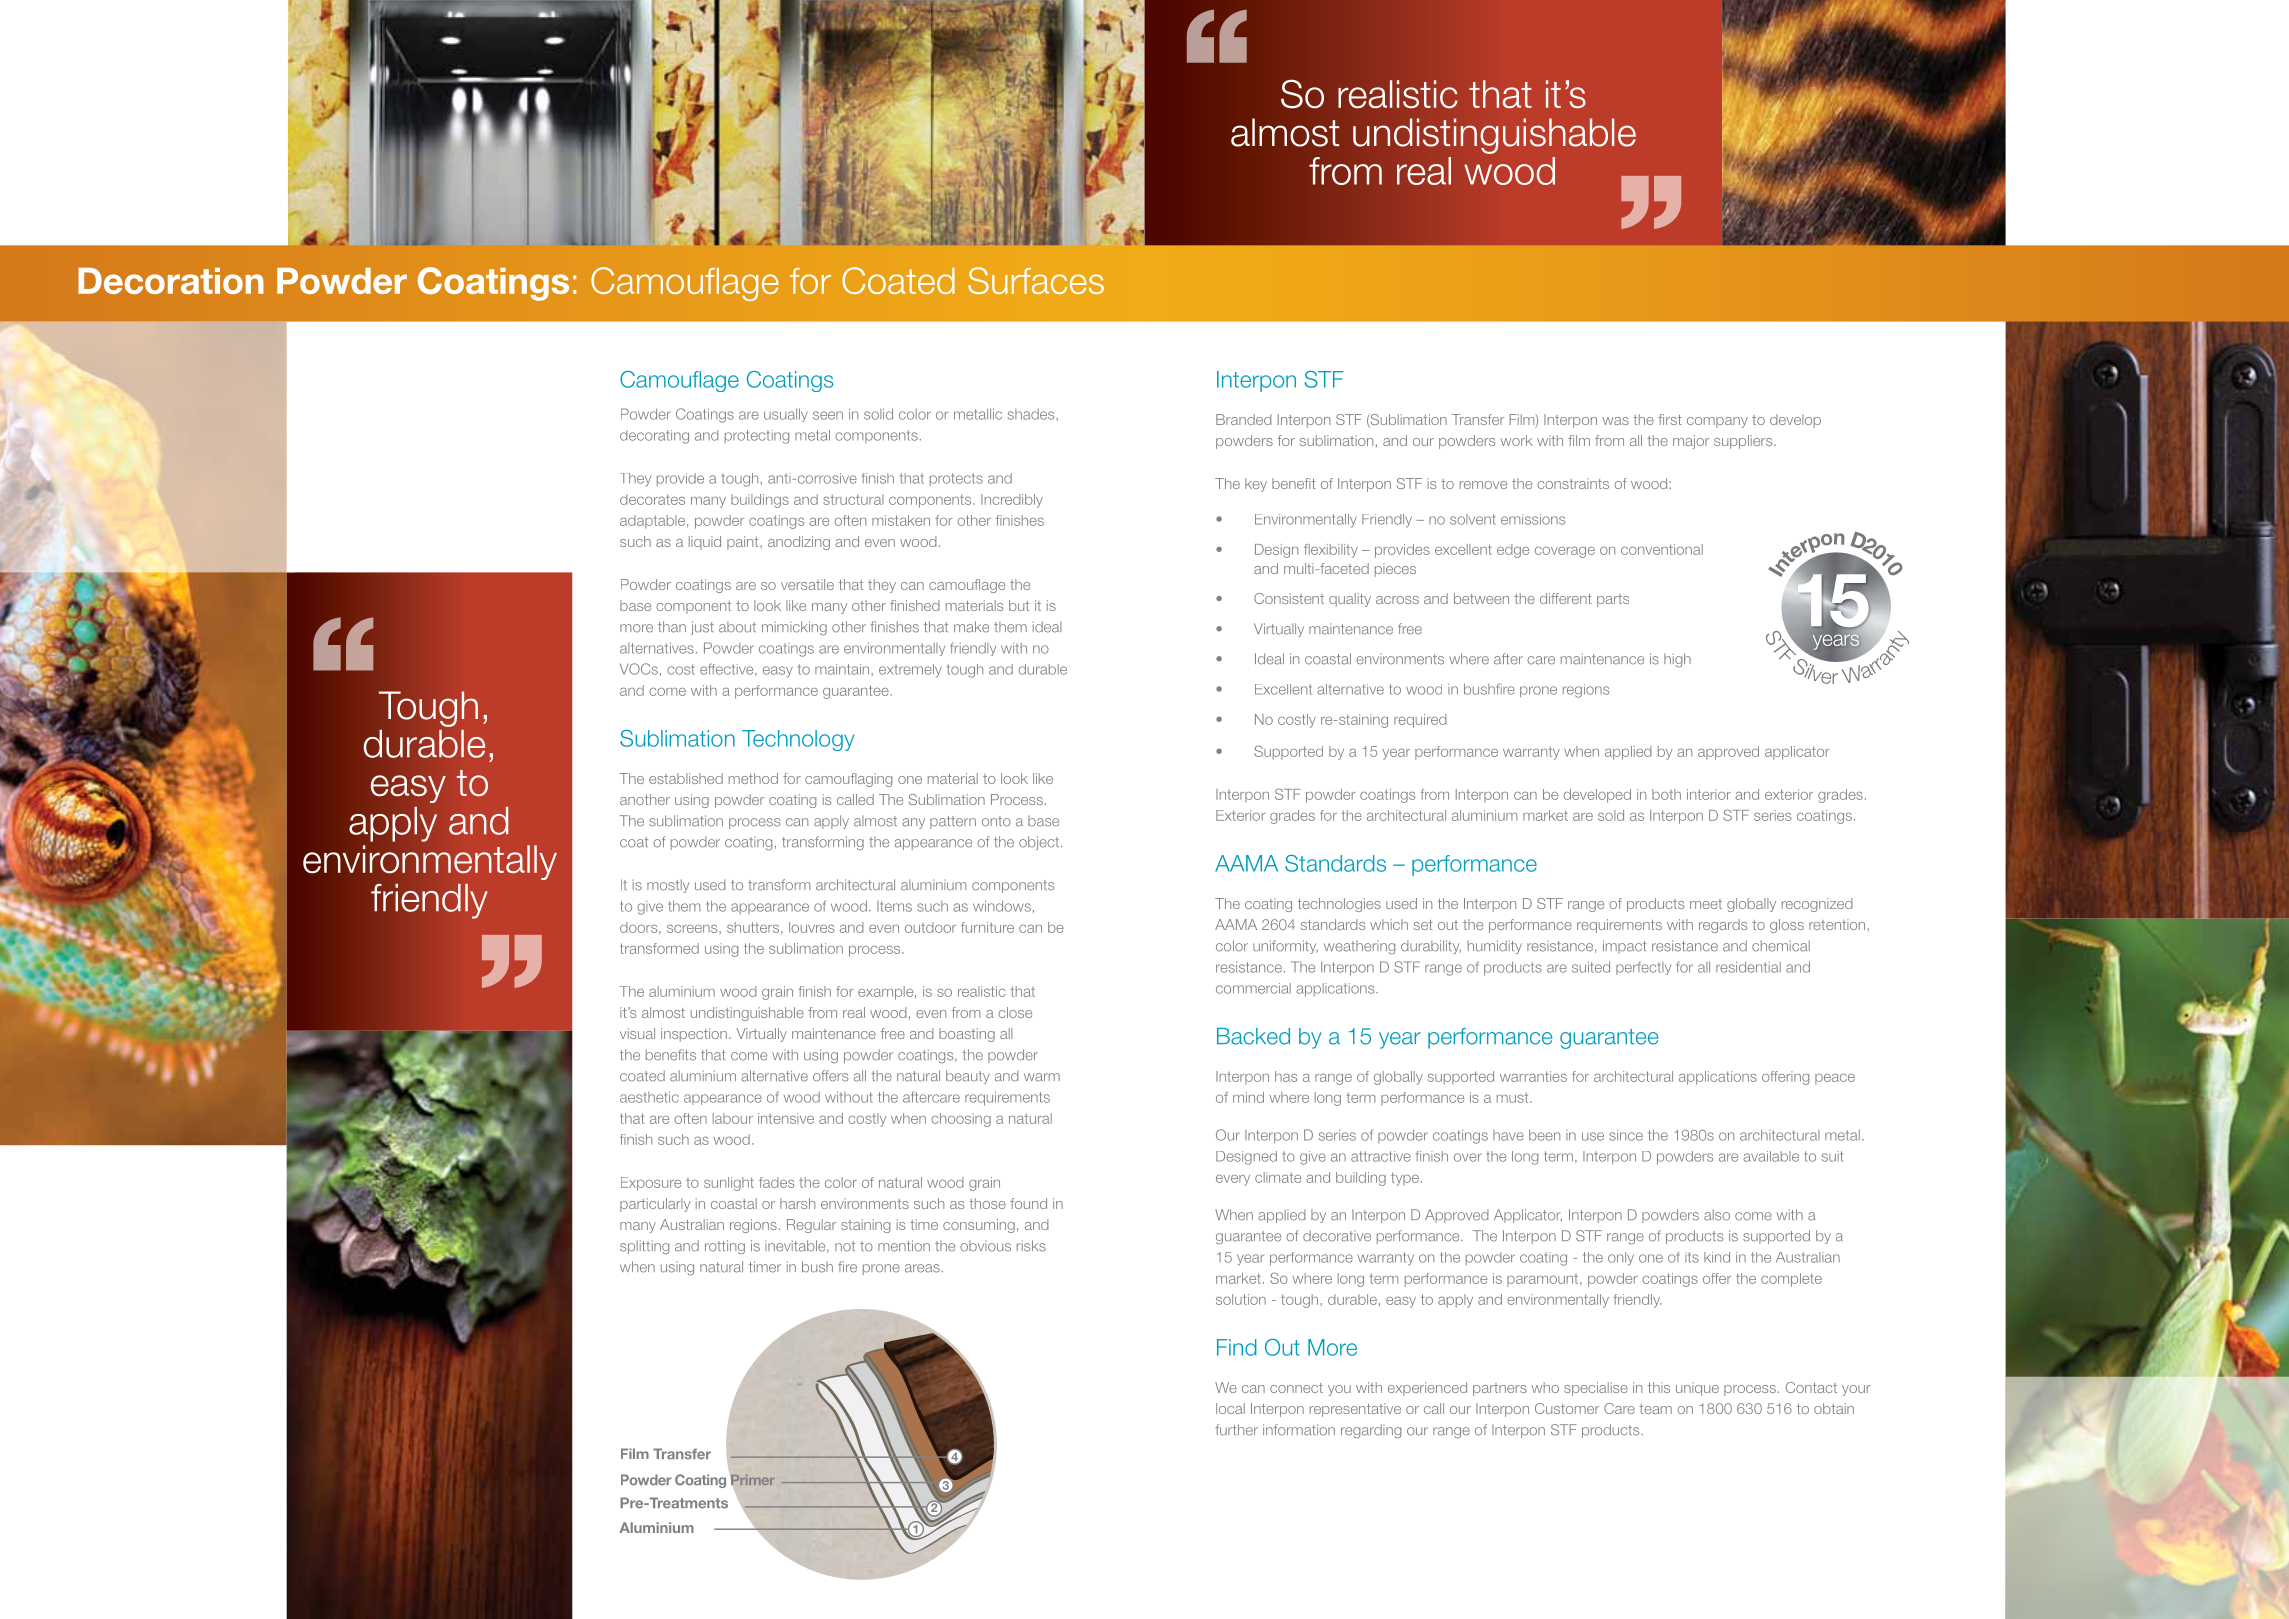  I want to click on parts, so click(1613, 600).
